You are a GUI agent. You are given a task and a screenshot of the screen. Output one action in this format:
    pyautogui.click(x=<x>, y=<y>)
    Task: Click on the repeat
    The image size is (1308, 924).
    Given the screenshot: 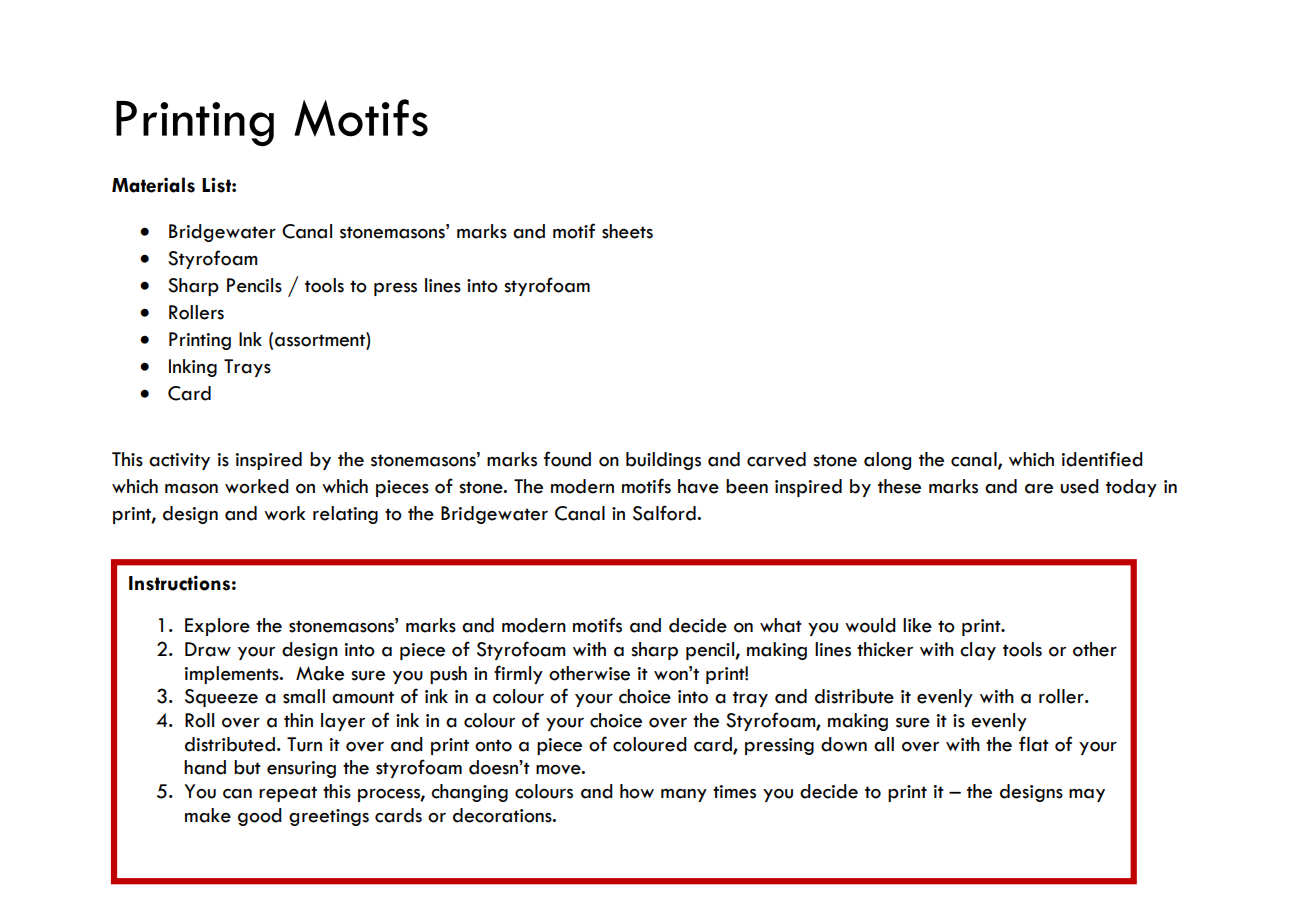 What is the action you would take?
    pyautogui.click(x=288, y=794)
